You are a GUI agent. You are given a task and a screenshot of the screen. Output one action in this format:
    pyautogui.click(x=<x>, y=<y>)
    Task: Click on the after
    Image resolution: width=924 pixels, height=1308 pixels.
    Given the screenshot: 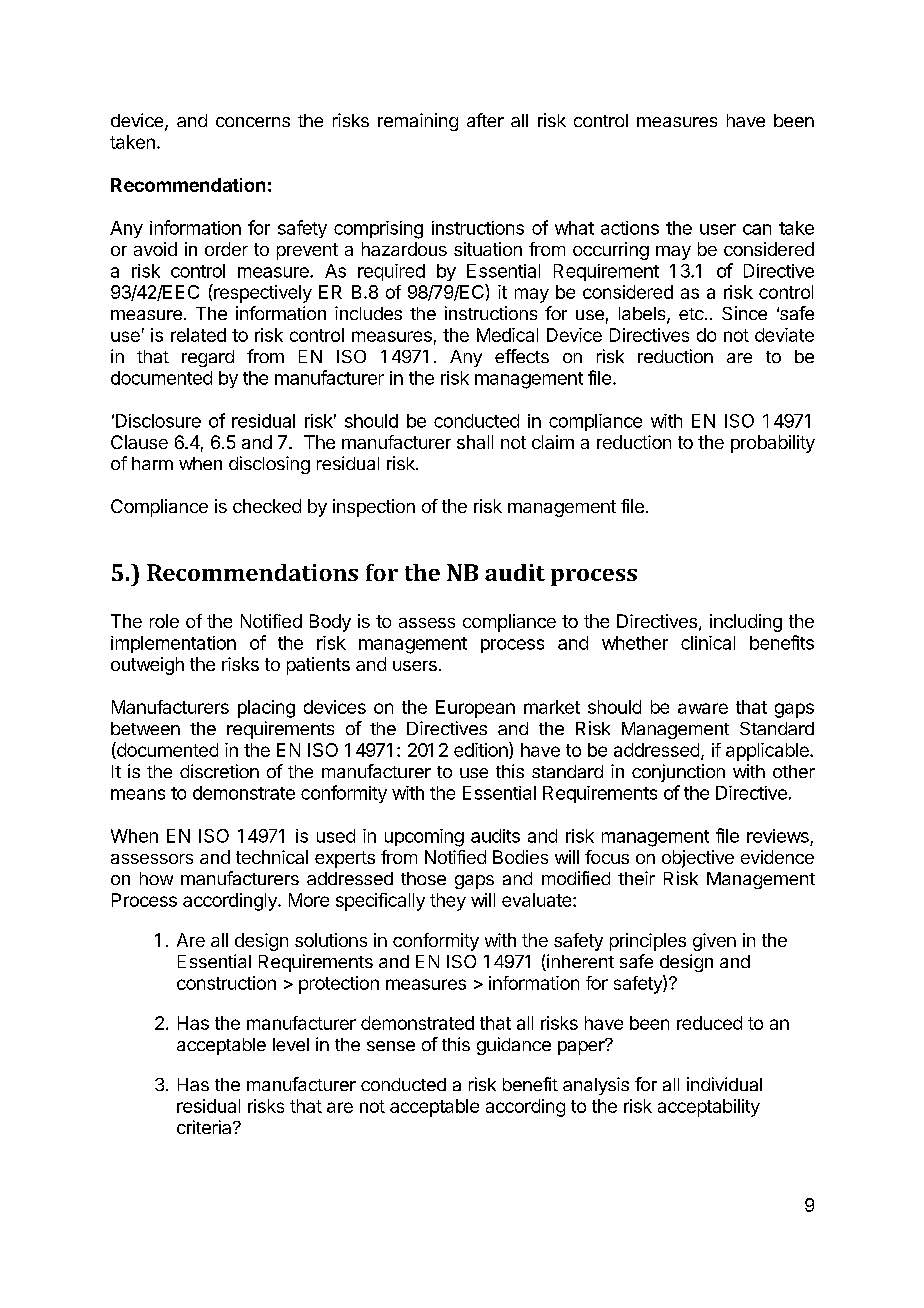 What is the action you would take?
    pyautogui.click(x=485, y=120)
